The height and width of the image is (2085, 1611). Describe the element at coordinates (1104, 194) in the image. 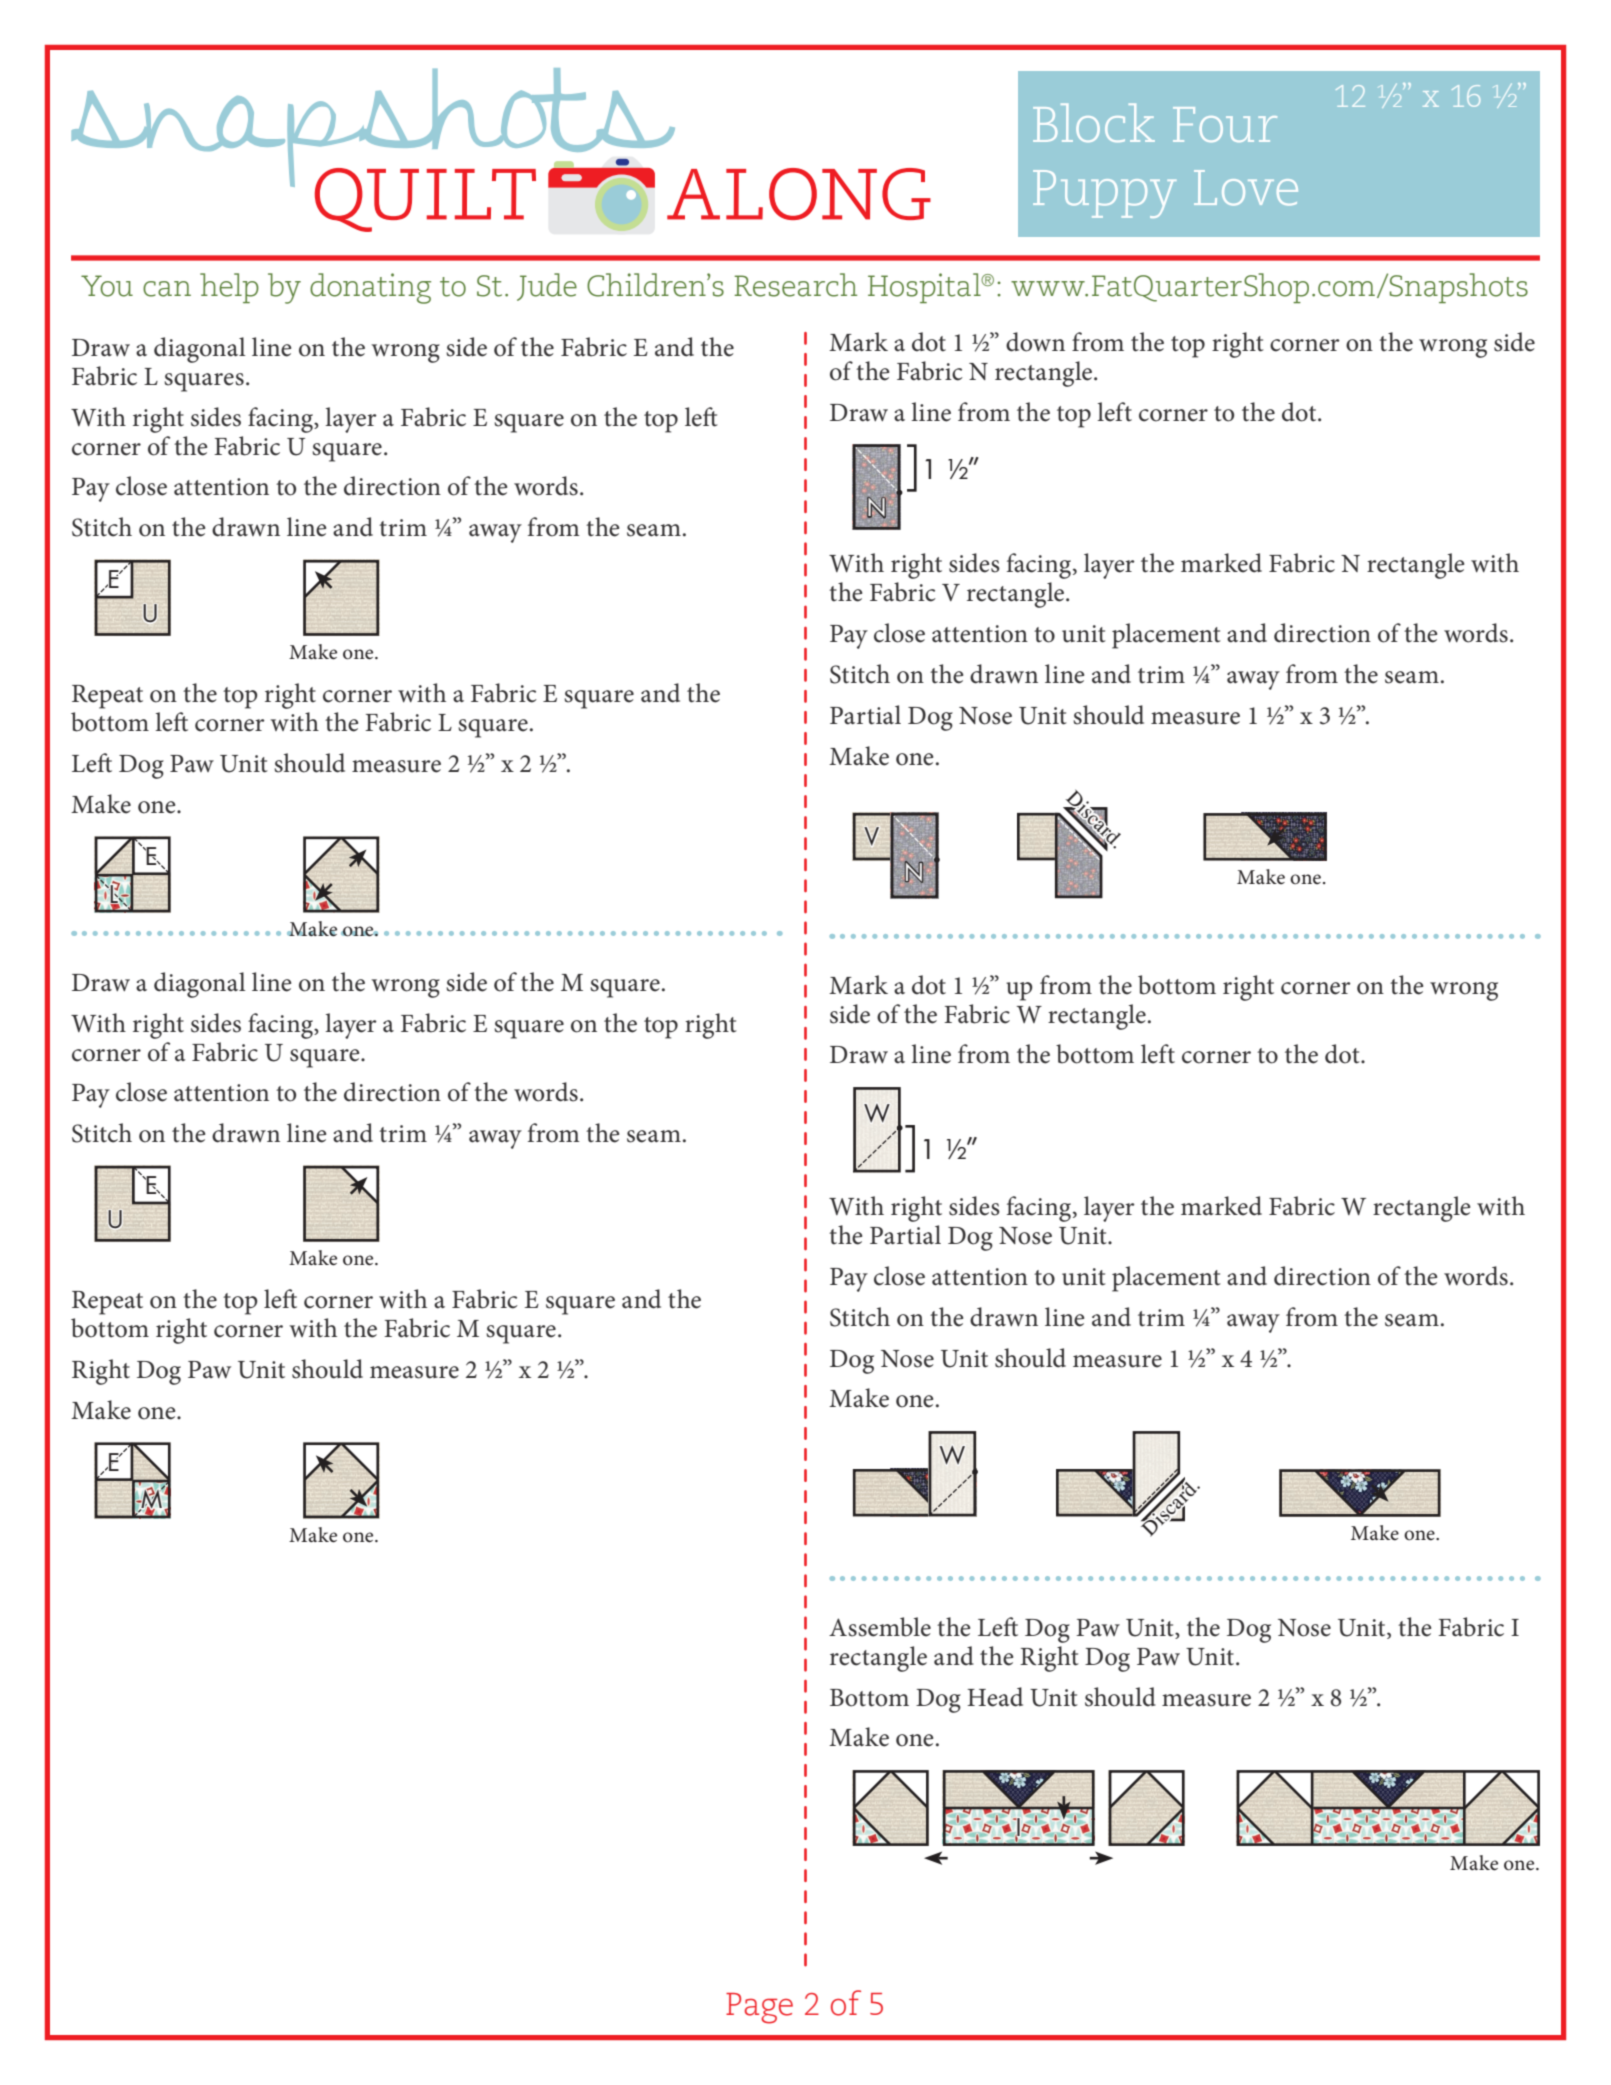

I see `Puppy` at that location.
